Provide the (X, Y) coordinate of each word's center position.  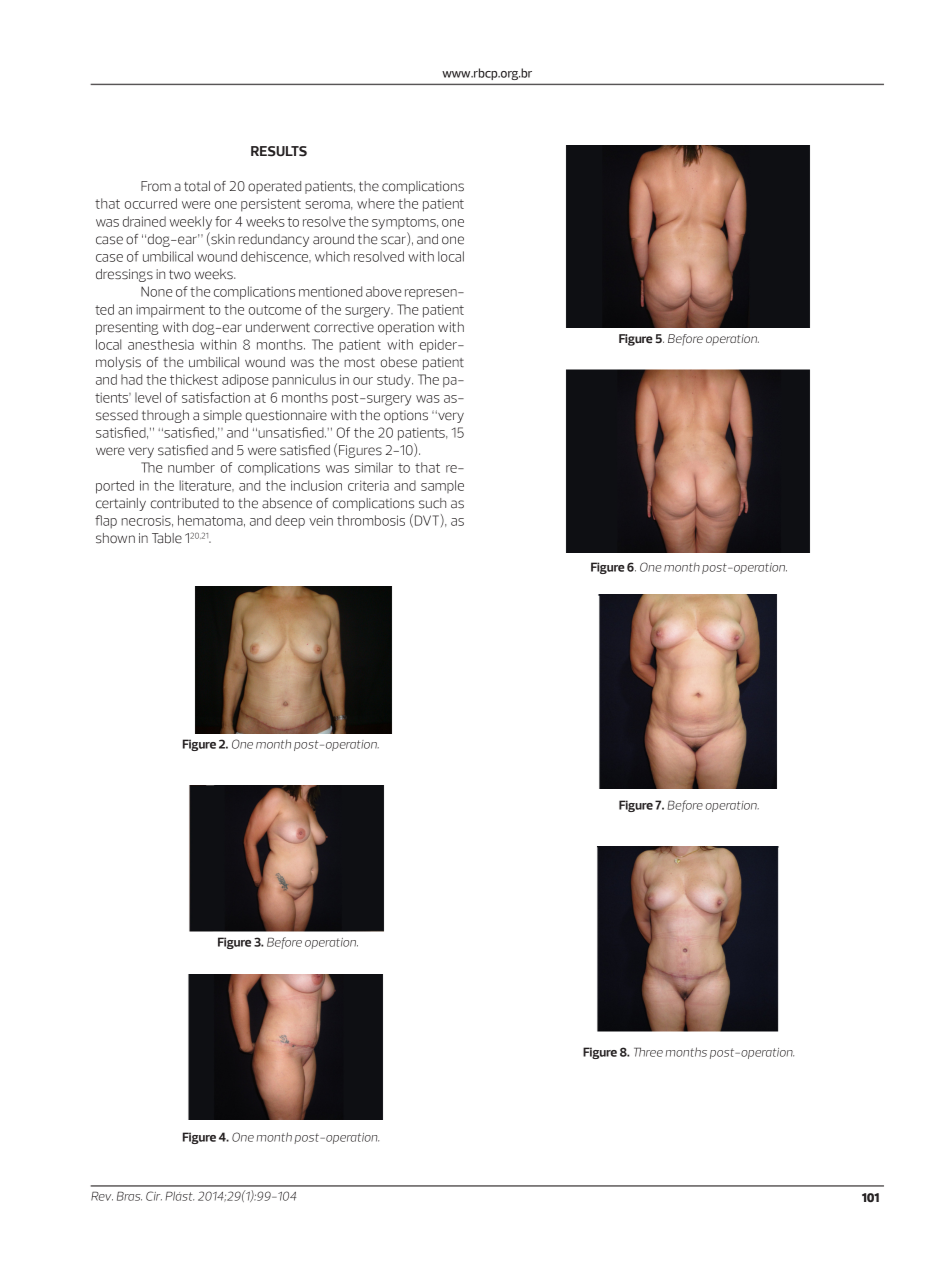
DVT (427, 520)
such (432, 503)
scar (394, 241)
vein (321, 520)
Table (167, 538)
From (156, 186)
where (376, 203)
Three (648, 1052)
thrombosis (371, 520)
